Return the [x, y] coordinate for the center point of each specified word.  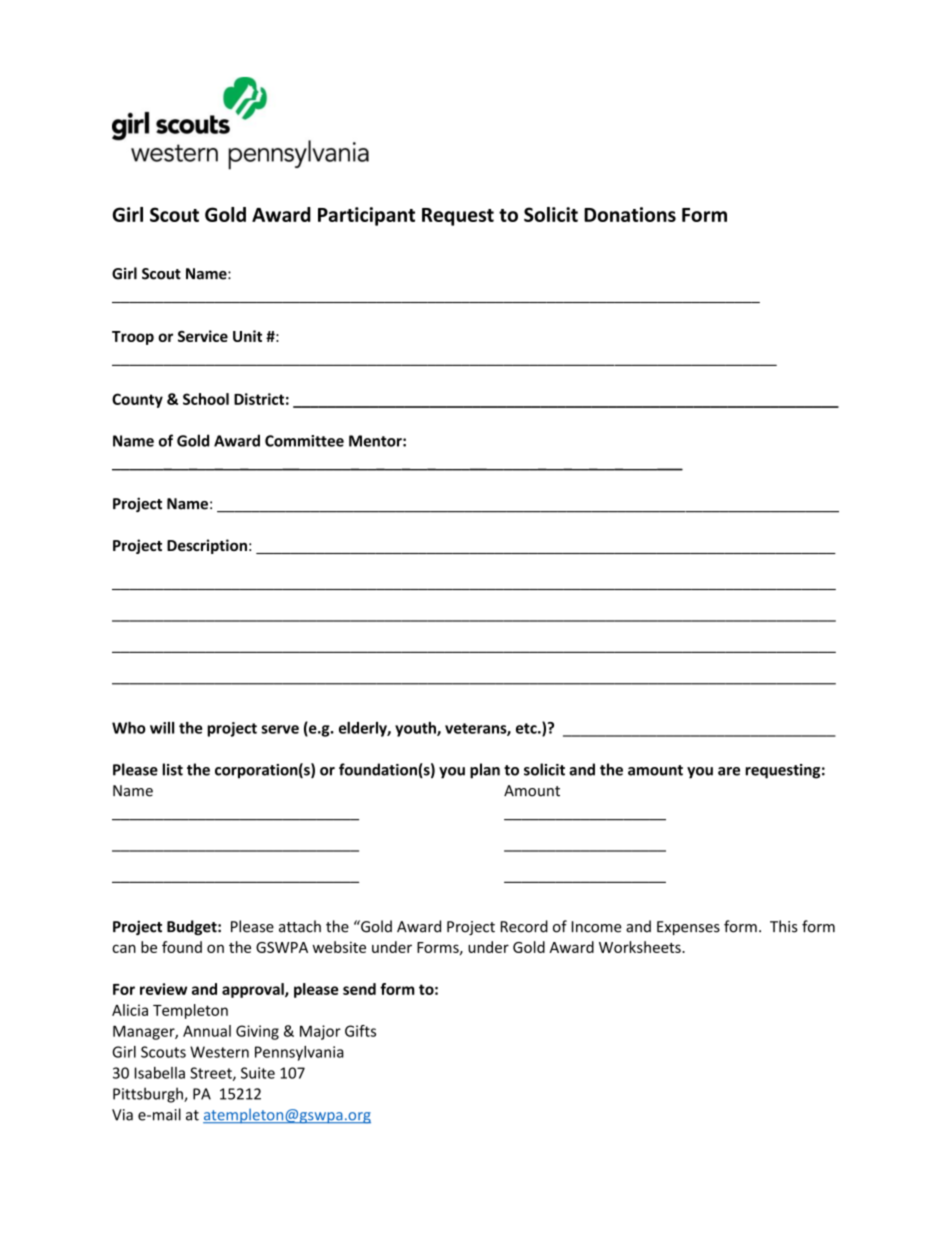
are [729, 771]
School [206, 399]
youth [416, 729]
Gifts [360, 1031]
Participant [366, 216]
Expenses [688, 928]
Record [524, 926]
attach [300, 926]
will [162, 728]
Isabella [160, 1073]
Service [203, 336]
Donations [630, 214]
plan [485, 771]
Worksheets [641, 947]
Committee [304, 441]
